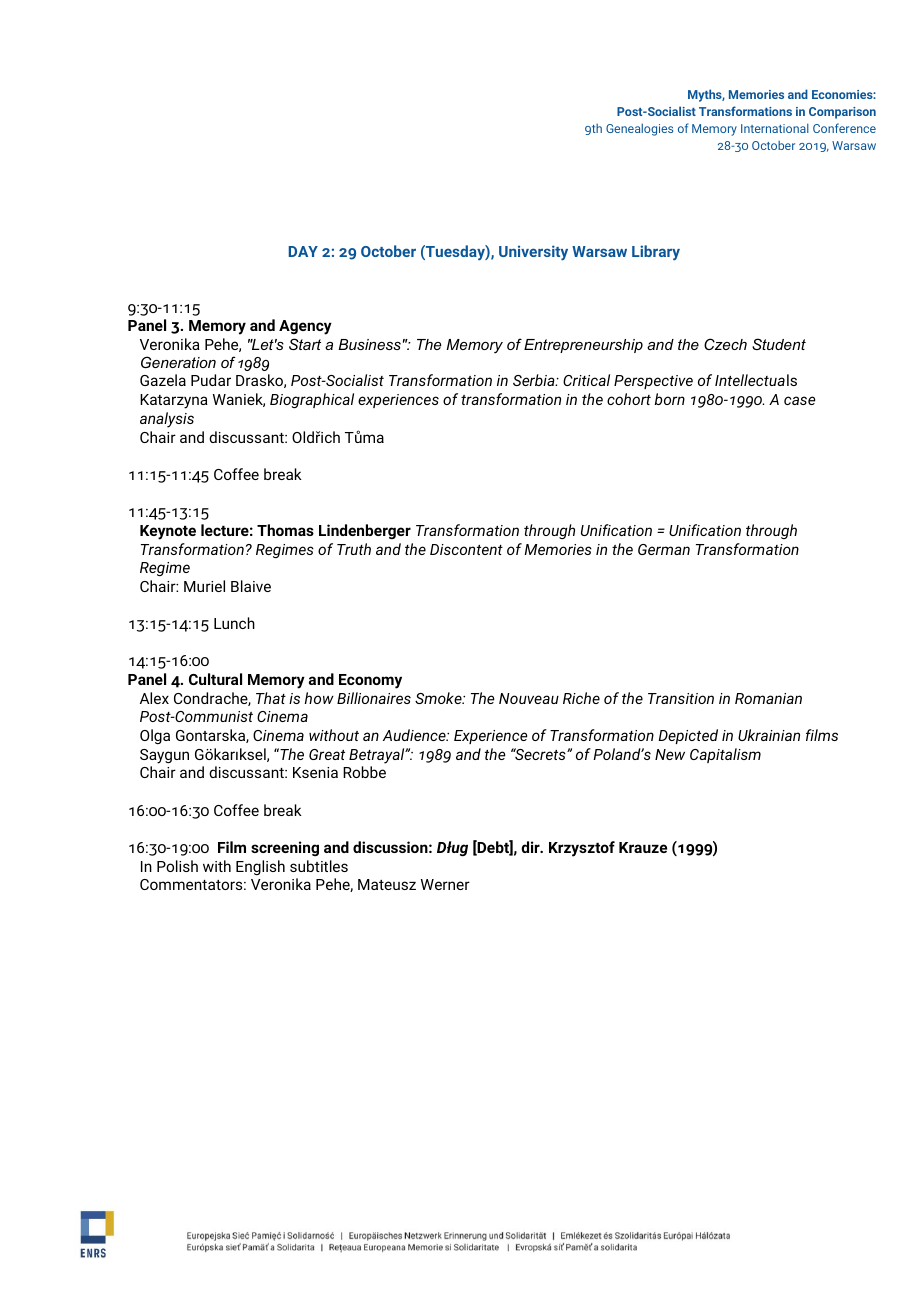 The image size is (924, 1309). What do you see at coordinates (260, 867) in the screenshot?
I see `English` at bounding box center [260, 867].
